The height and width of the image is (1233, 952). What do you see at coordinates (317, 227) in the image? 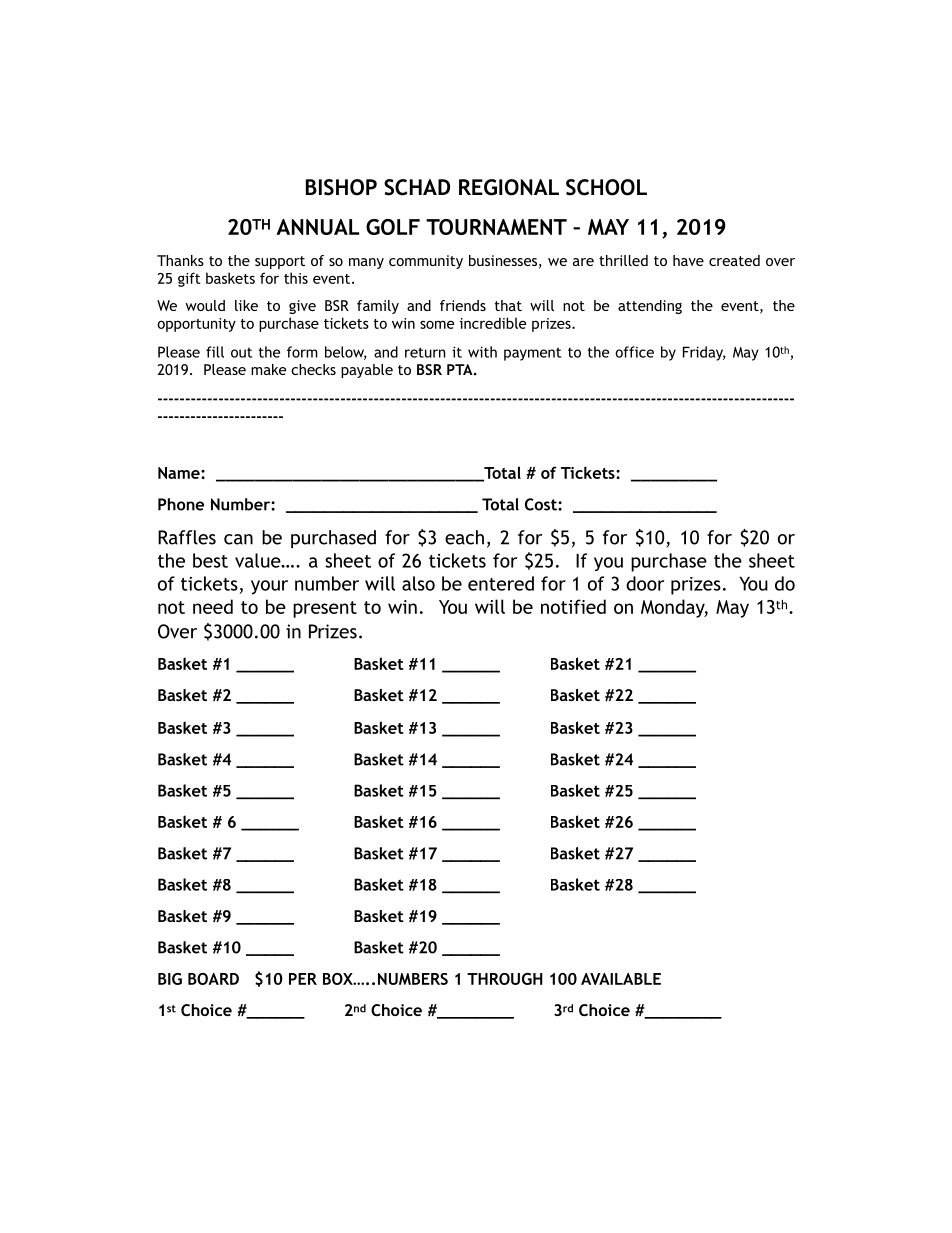
I see `ANNUAL` at bounding box center [317, 227].
